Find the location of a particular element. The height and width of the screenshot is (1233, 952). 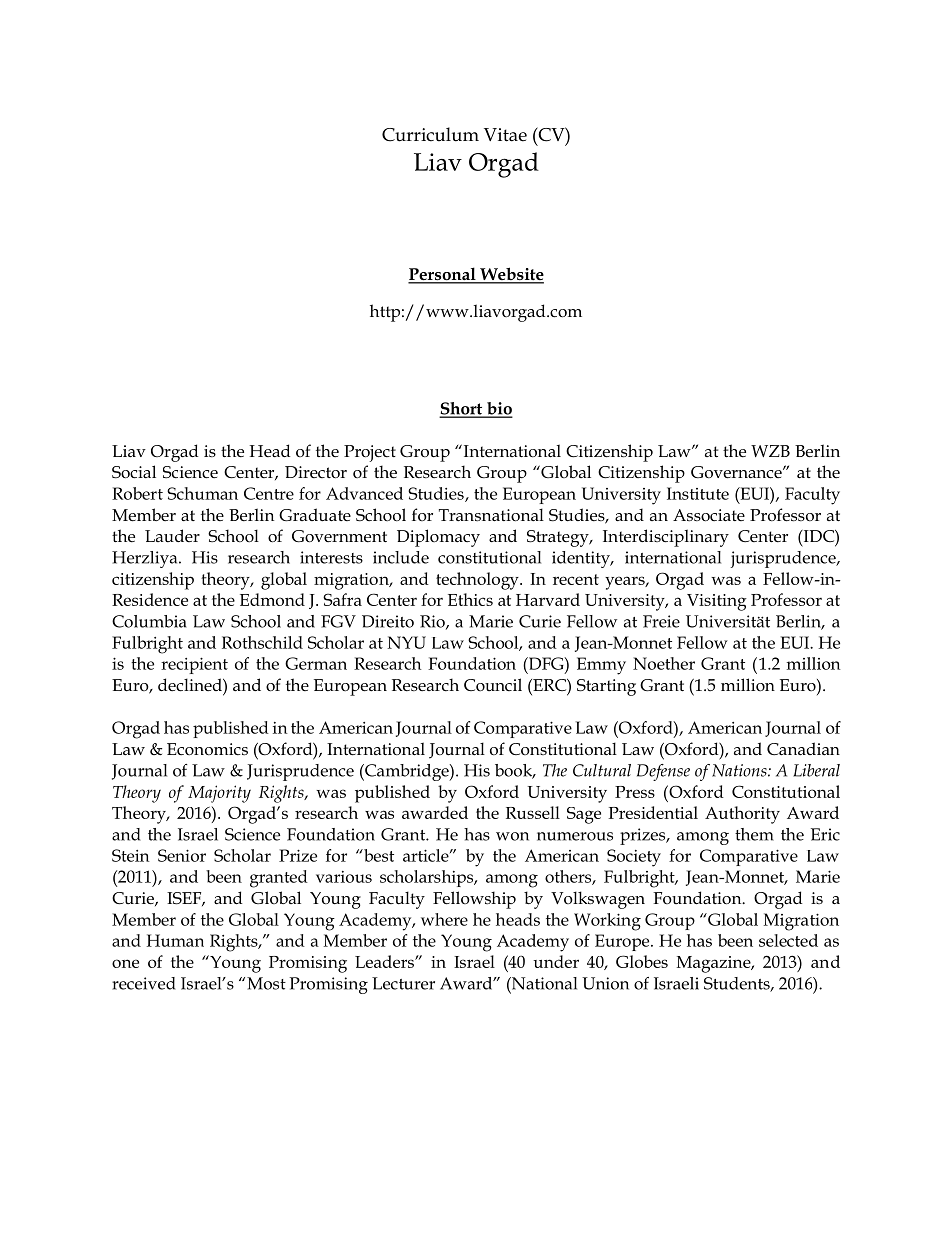

Herzliya is located at coordinates (146, 559).
